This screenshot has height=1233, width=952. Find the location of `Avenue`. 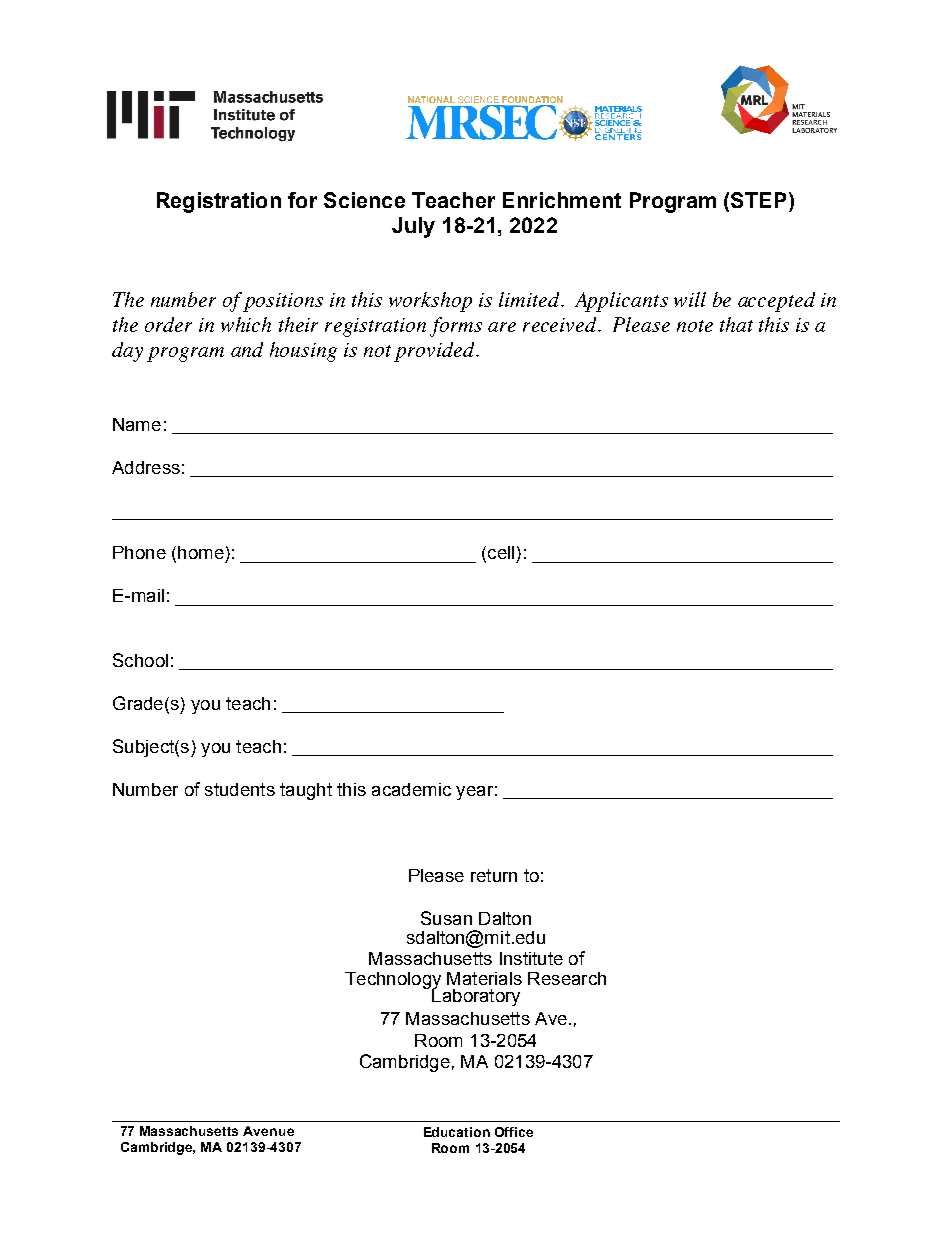

Avenue is located at coordinates (268, 1131).
